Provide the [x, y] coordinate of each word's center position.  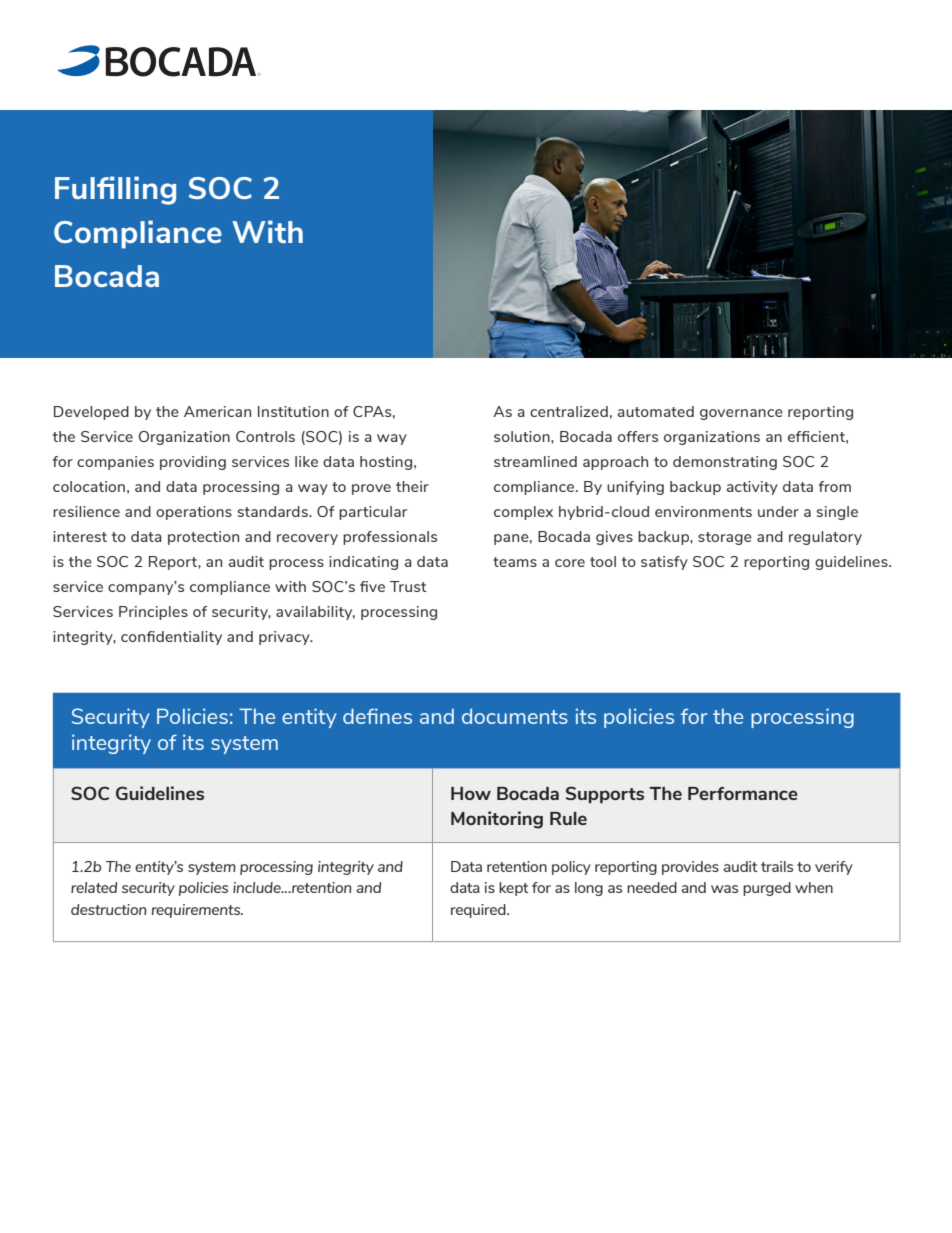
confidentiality [171, 638]
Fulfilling [115, 190]
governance [741, 414]
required [479, 911]
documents [515, 716]
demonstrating [725, 463]
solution [523, 436]
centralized [569, 411]
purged [767, 889]
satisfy [664, 563]
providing [193, 463]
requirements [197, 911]
